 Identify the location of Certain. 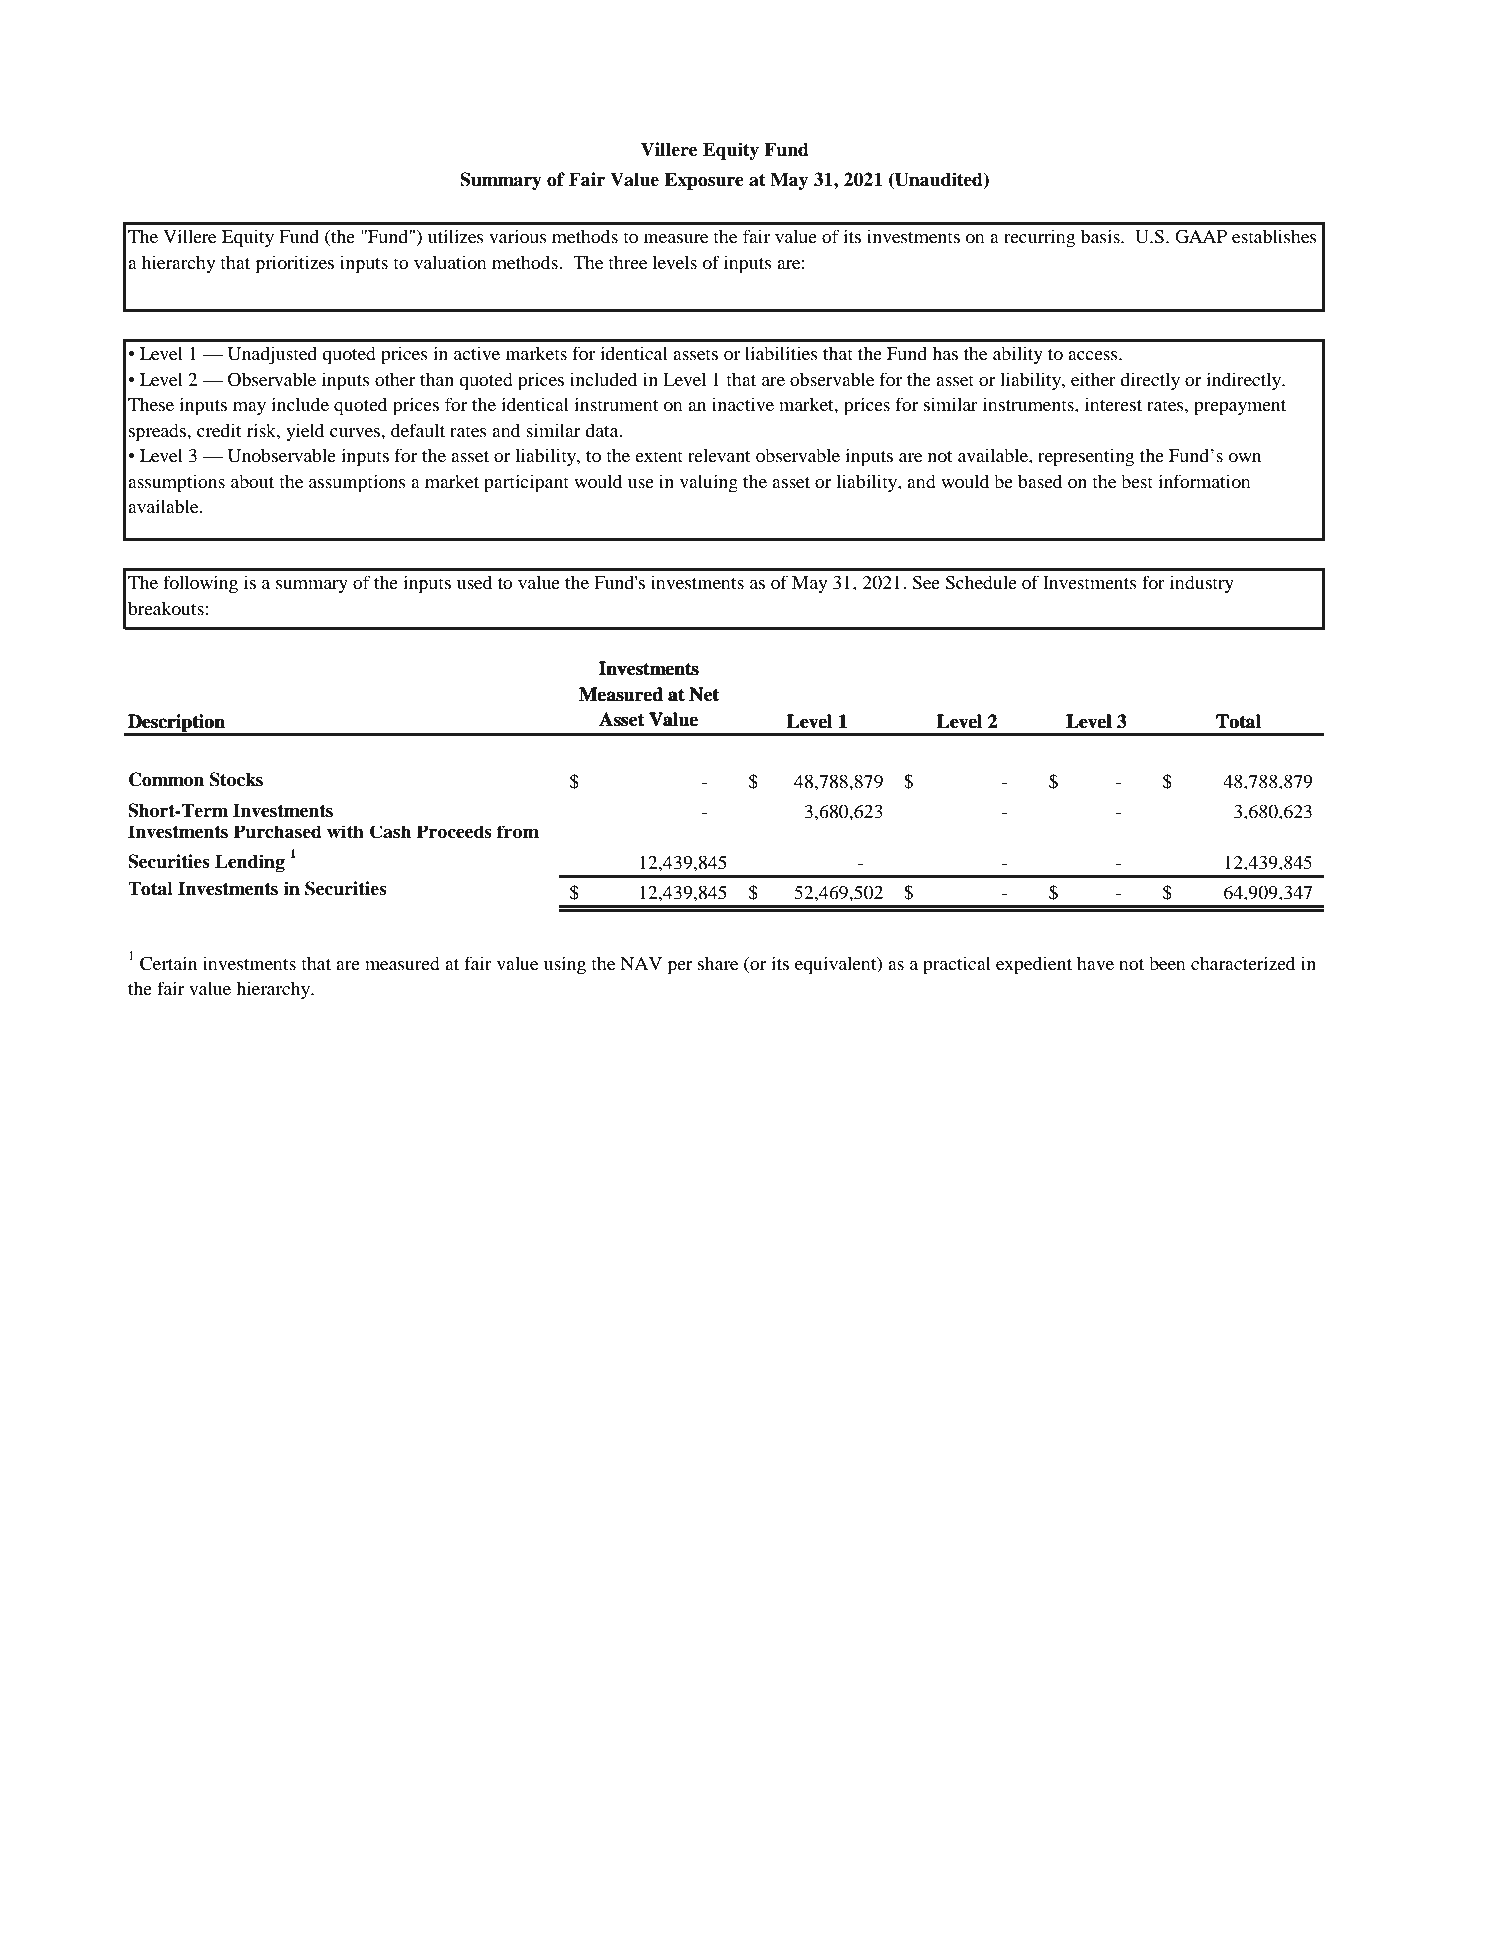
(168, 963).
